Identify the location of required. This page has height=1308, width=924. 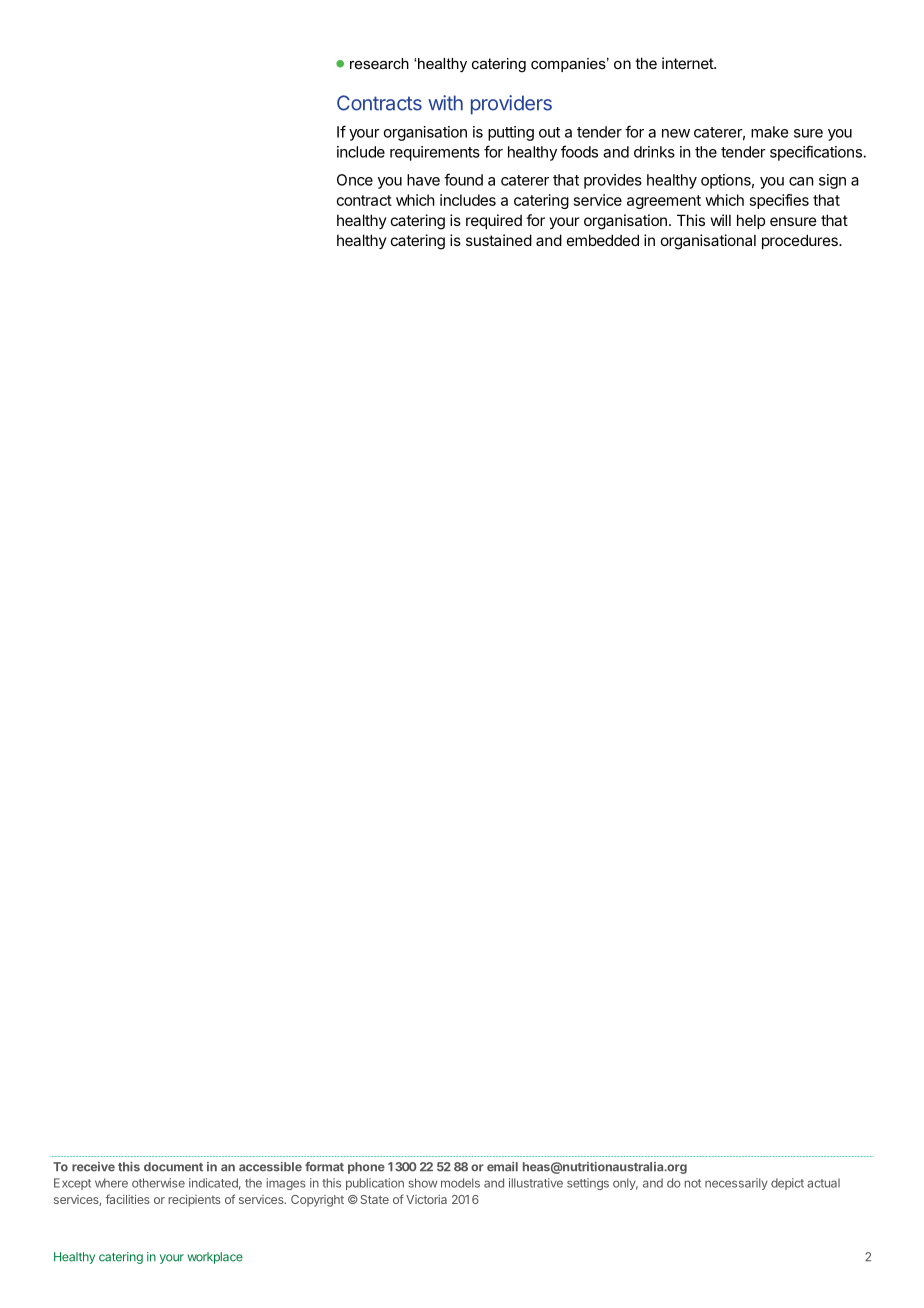
(494, 221).
